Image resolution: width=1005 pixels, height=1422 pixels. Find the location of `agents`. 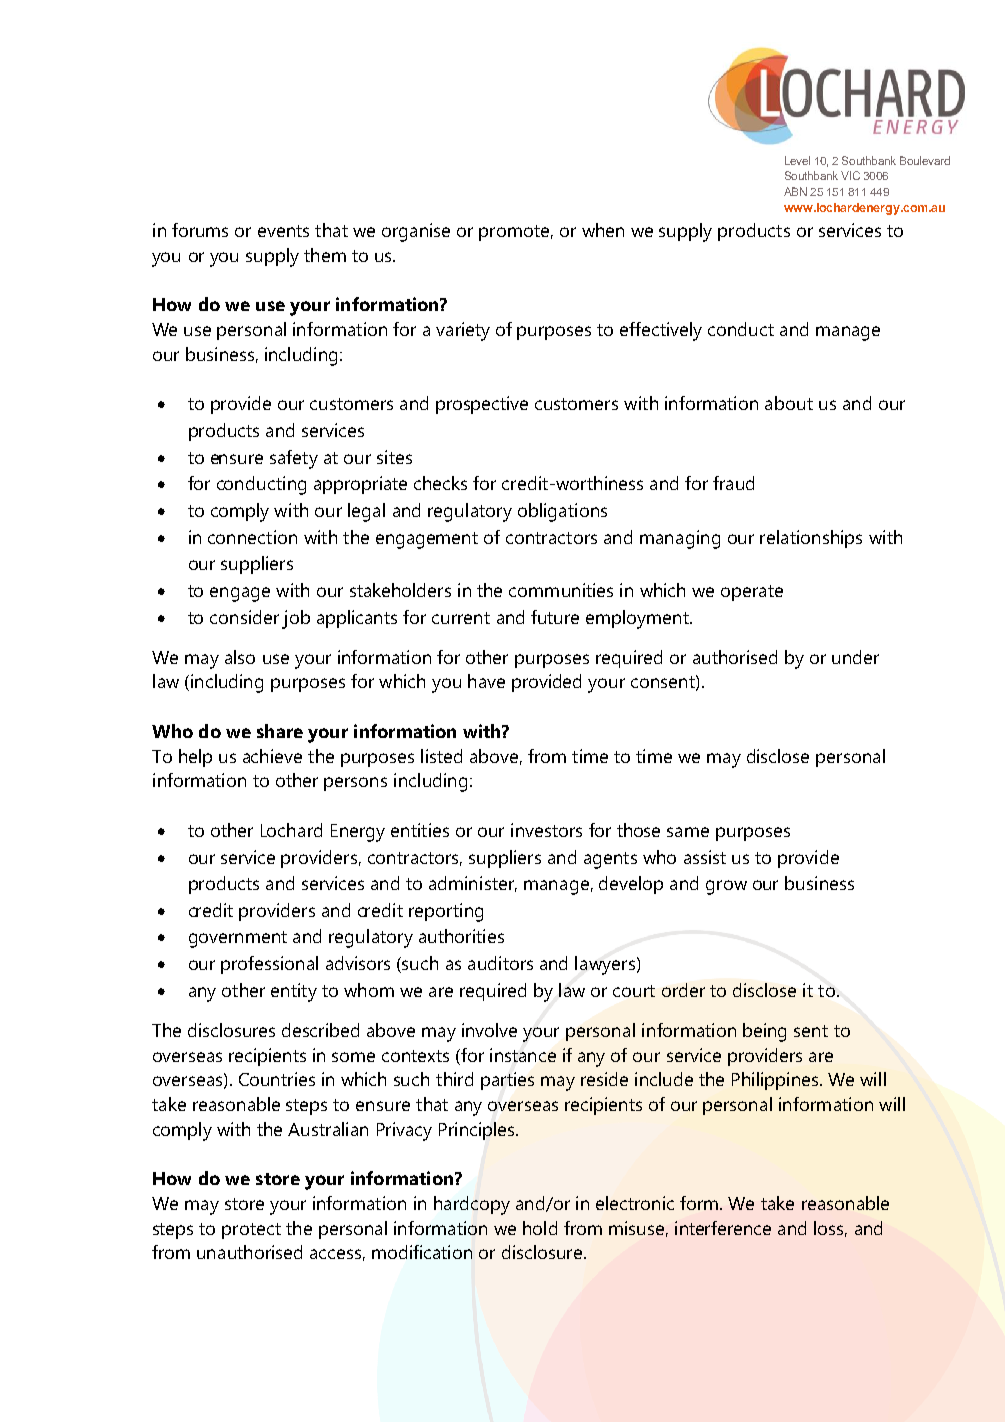

agents is located at coordinates (610, 860).
